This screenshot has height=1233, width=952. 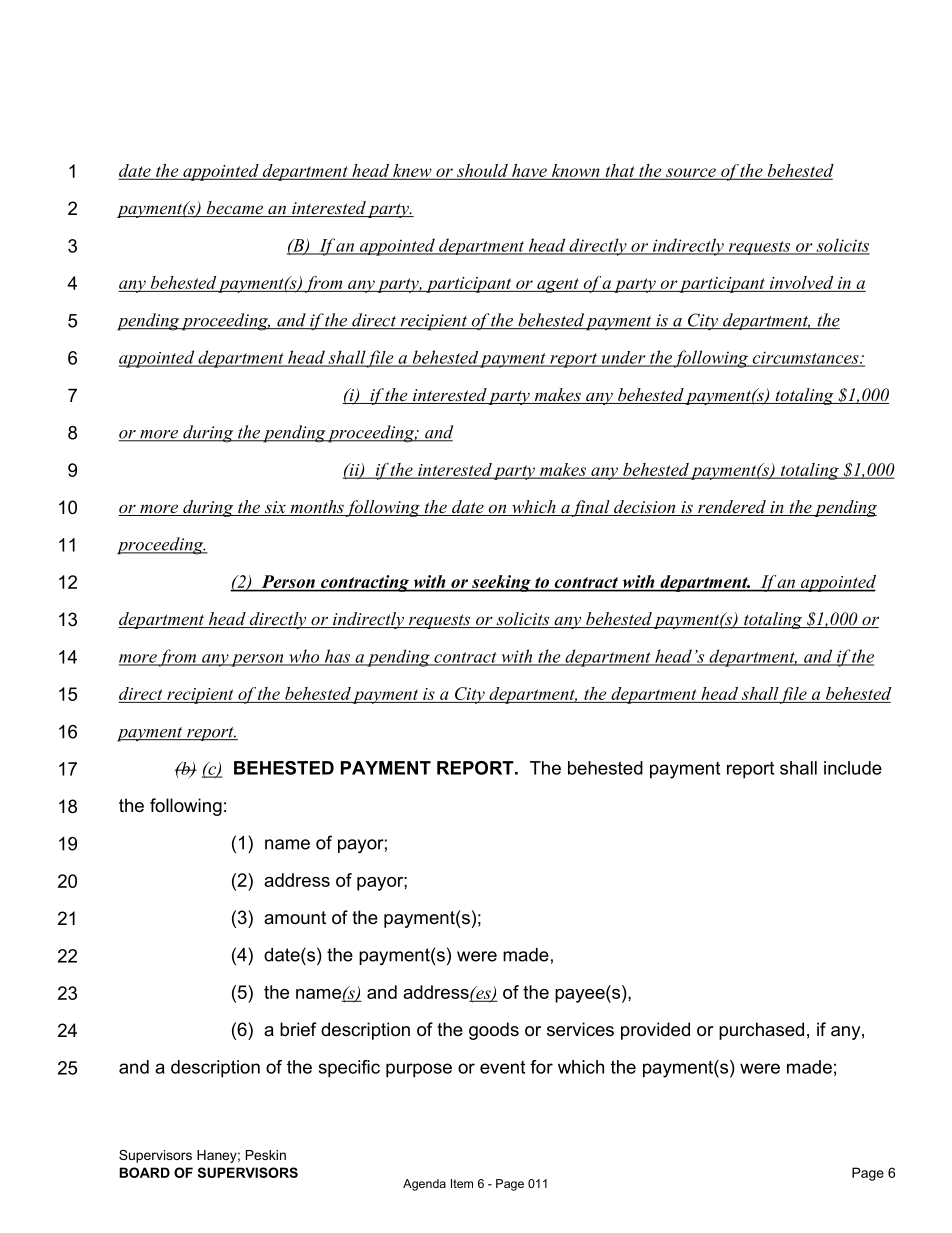 What do you see at coordinates (501, 583) in the screenshot?
I see `seeking` at bounding box center [501, 583].
